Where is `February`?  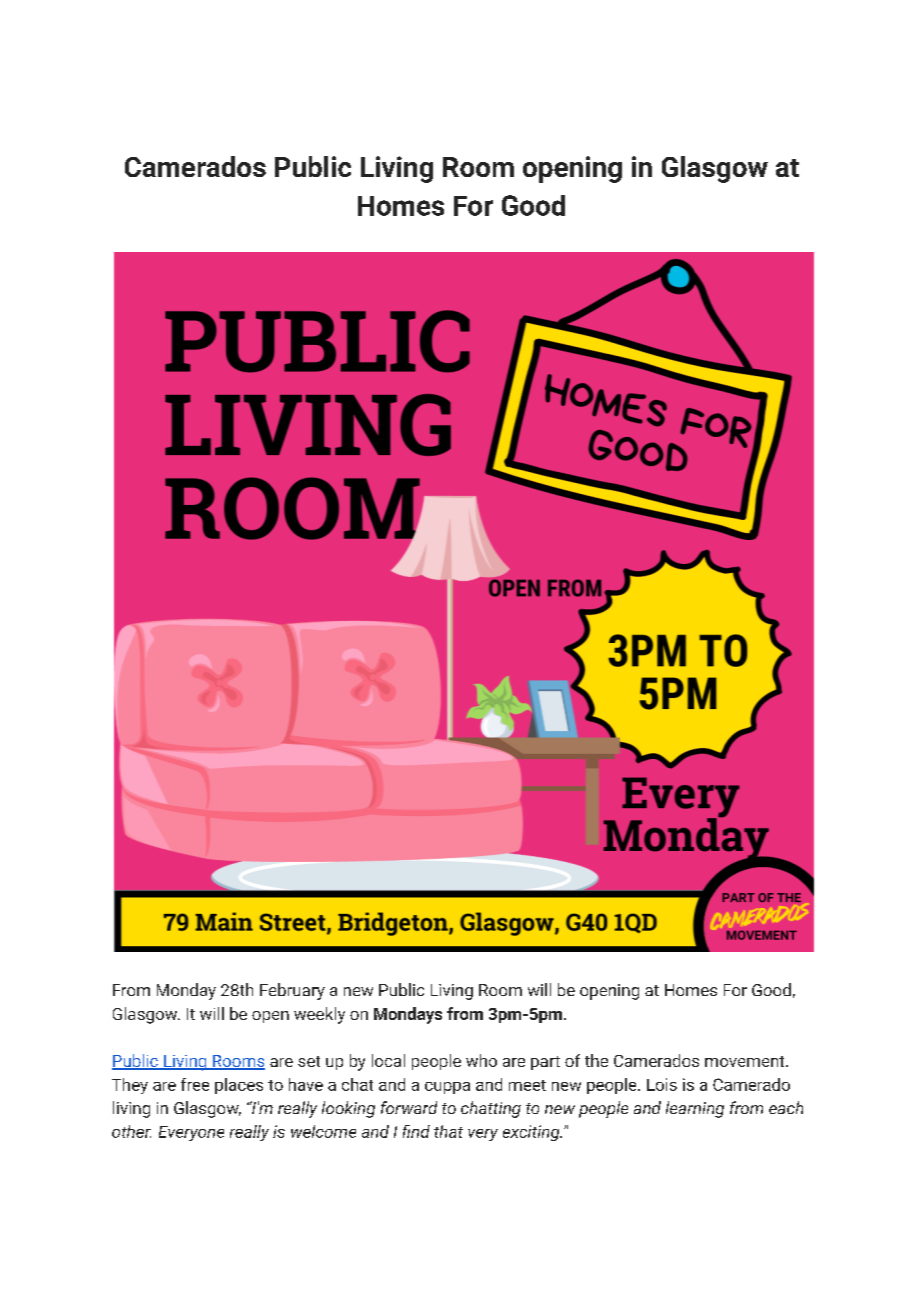
February is located at coordinates (292, 991).
